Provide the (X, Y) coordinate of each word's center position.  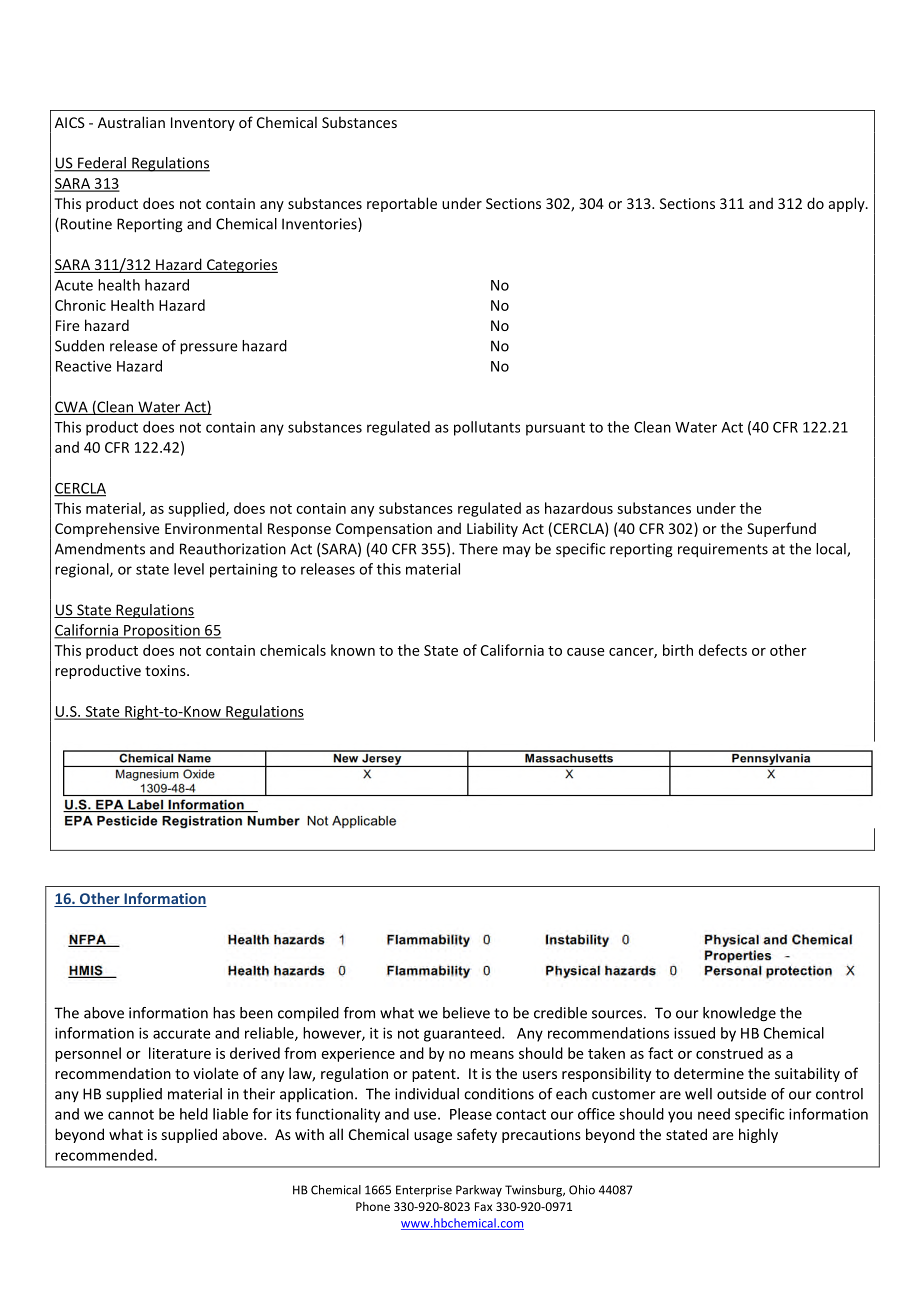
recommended (105, 1155)
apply (848, 204)
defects (723, 650)
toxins (166, 670)
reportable (402, 204)
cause (586, 652)
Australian (131, 122)
